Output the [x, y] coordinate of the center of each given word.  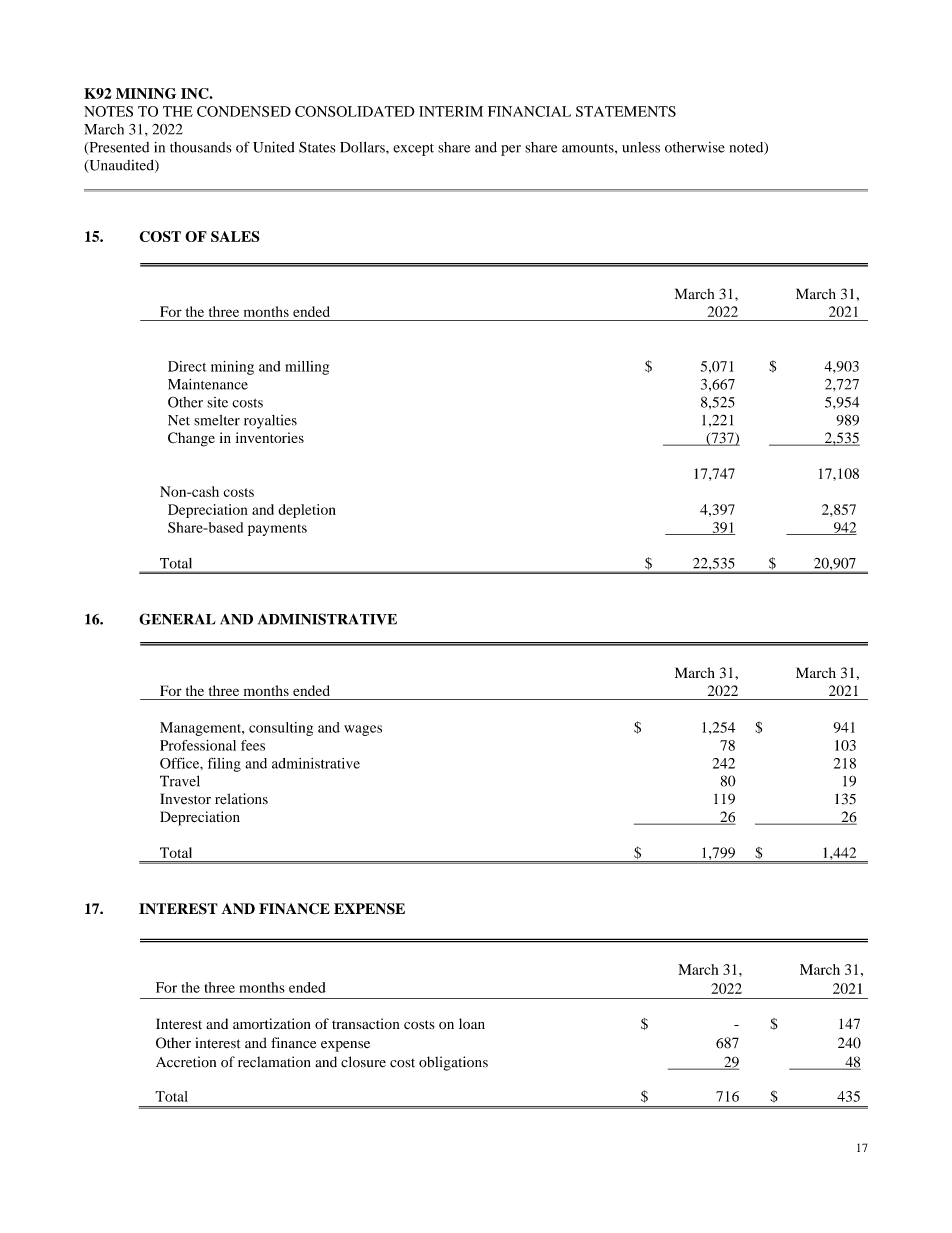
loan [472, 1023]
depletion [307, 511]
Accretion [186, 1062]
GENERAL [177, 619]
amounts [589, 148]
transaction [366, 1023]
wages [363, 730]
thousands [201, 147]
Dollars [363, 147]
